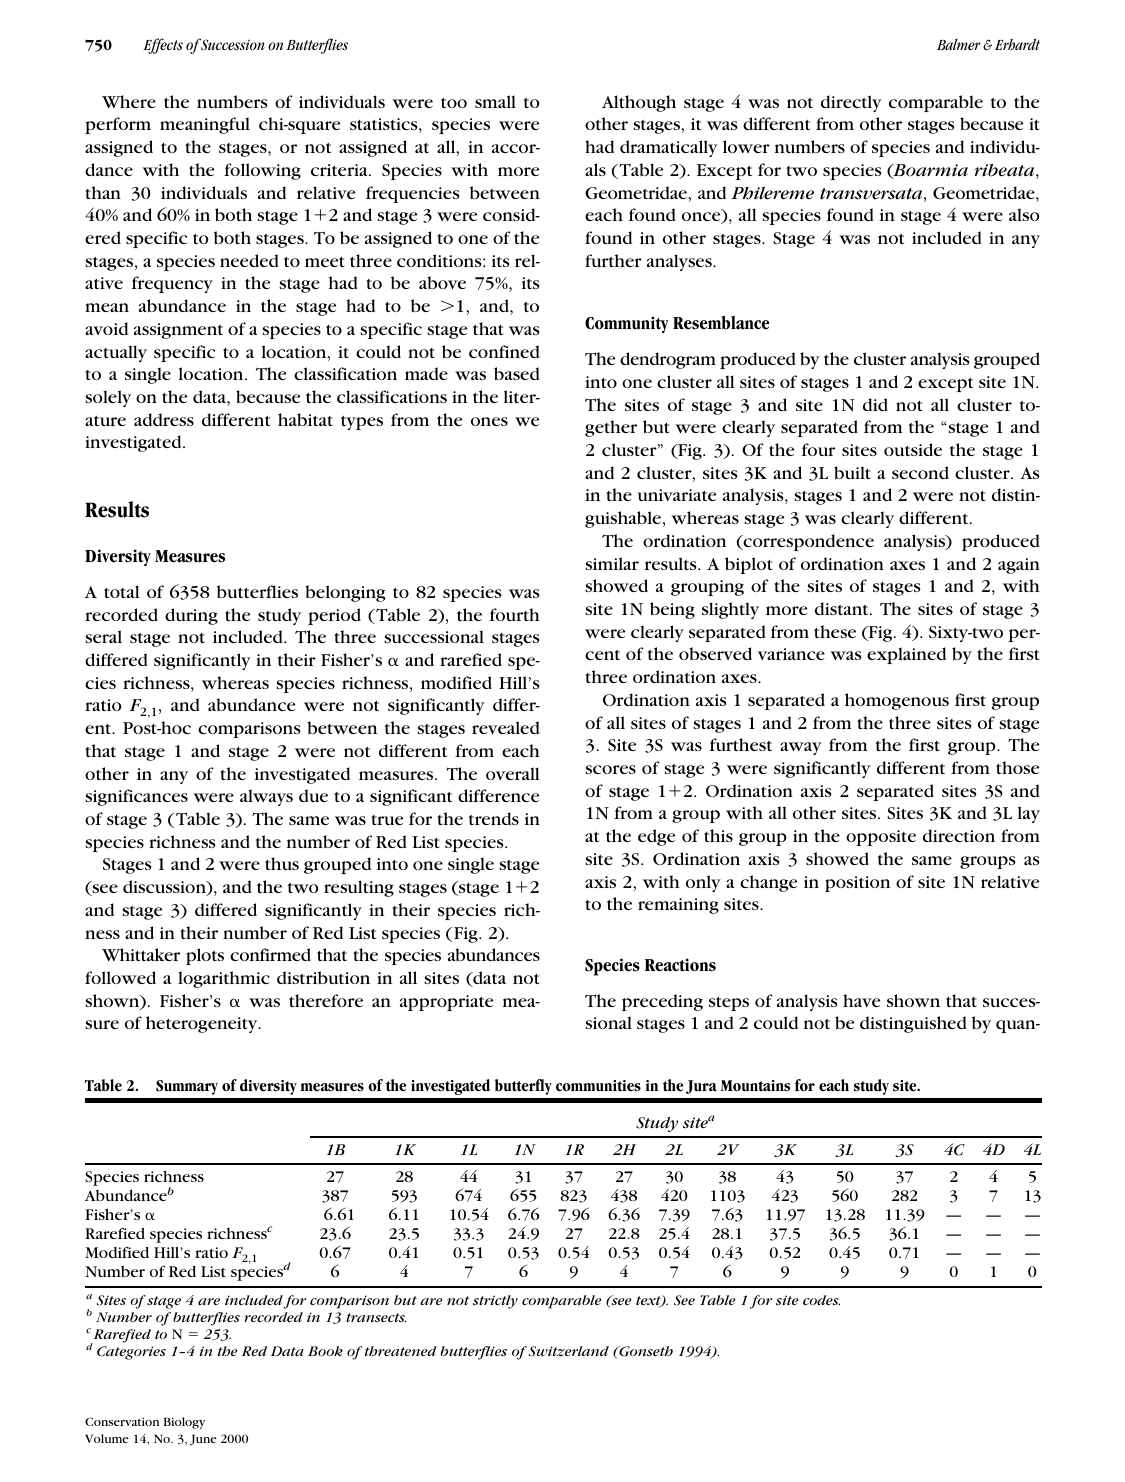  Describe the element at coordinates (517, 374) in the page. I see `based` at that location.
